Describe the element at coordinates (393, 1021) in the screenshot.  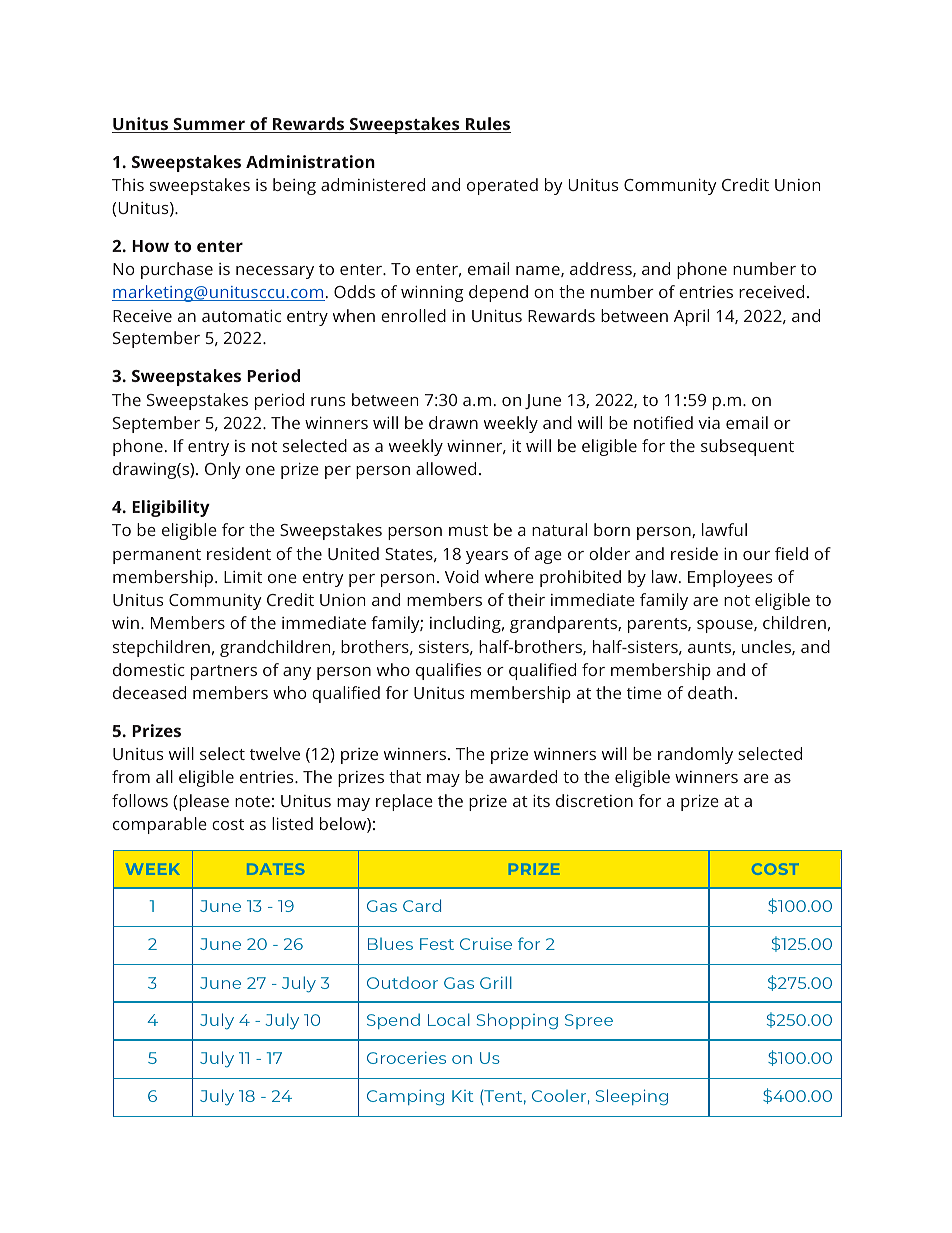
I see `Spend` at that location.
